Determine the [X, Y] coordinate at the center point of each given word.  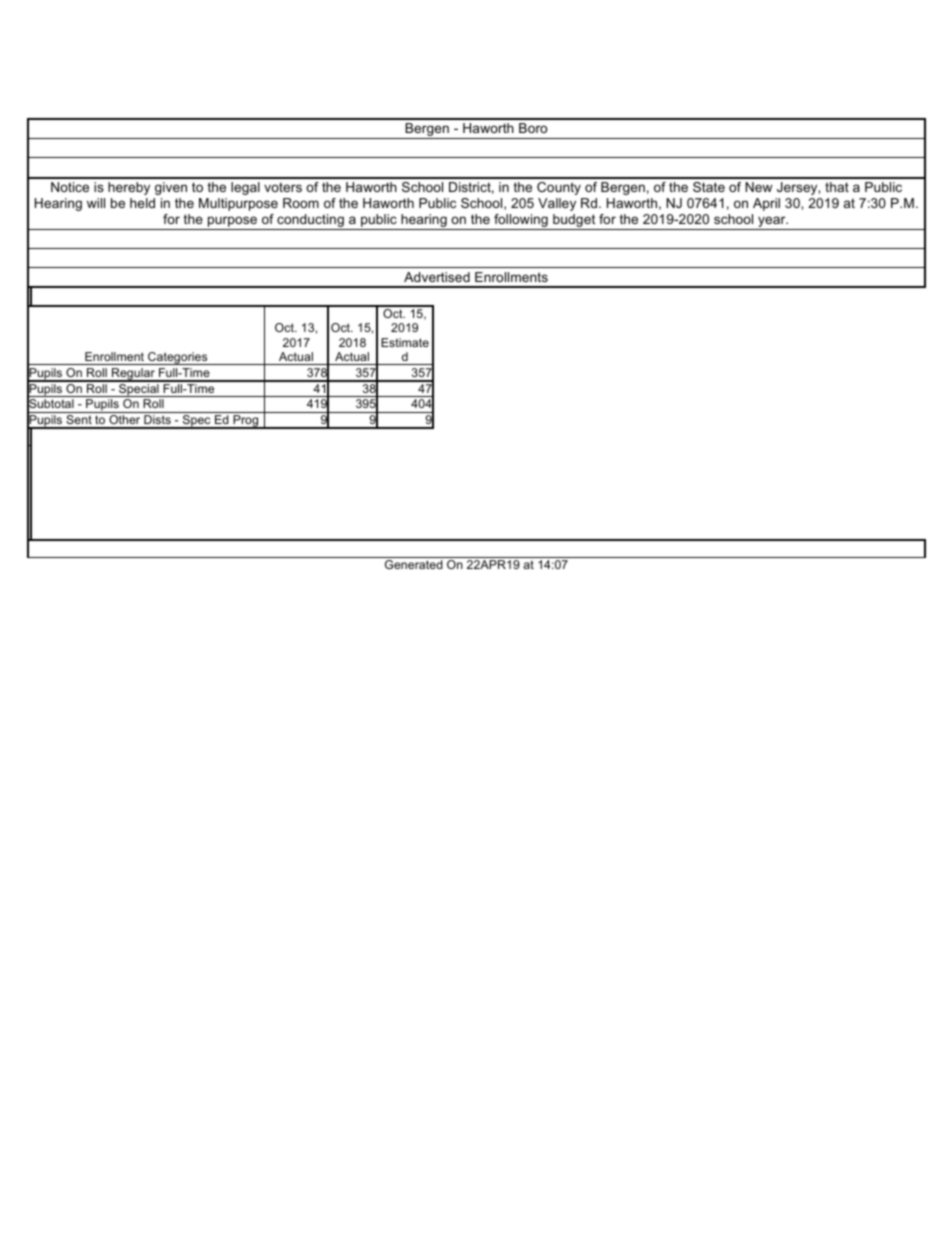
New [758, 187]
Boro [533, 128]
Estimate [405, 342]
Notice [70, 187]
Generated [414, 564]
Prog [246, 422]
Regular [133, 375]
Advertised [437, 277]
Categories [178, 358]
